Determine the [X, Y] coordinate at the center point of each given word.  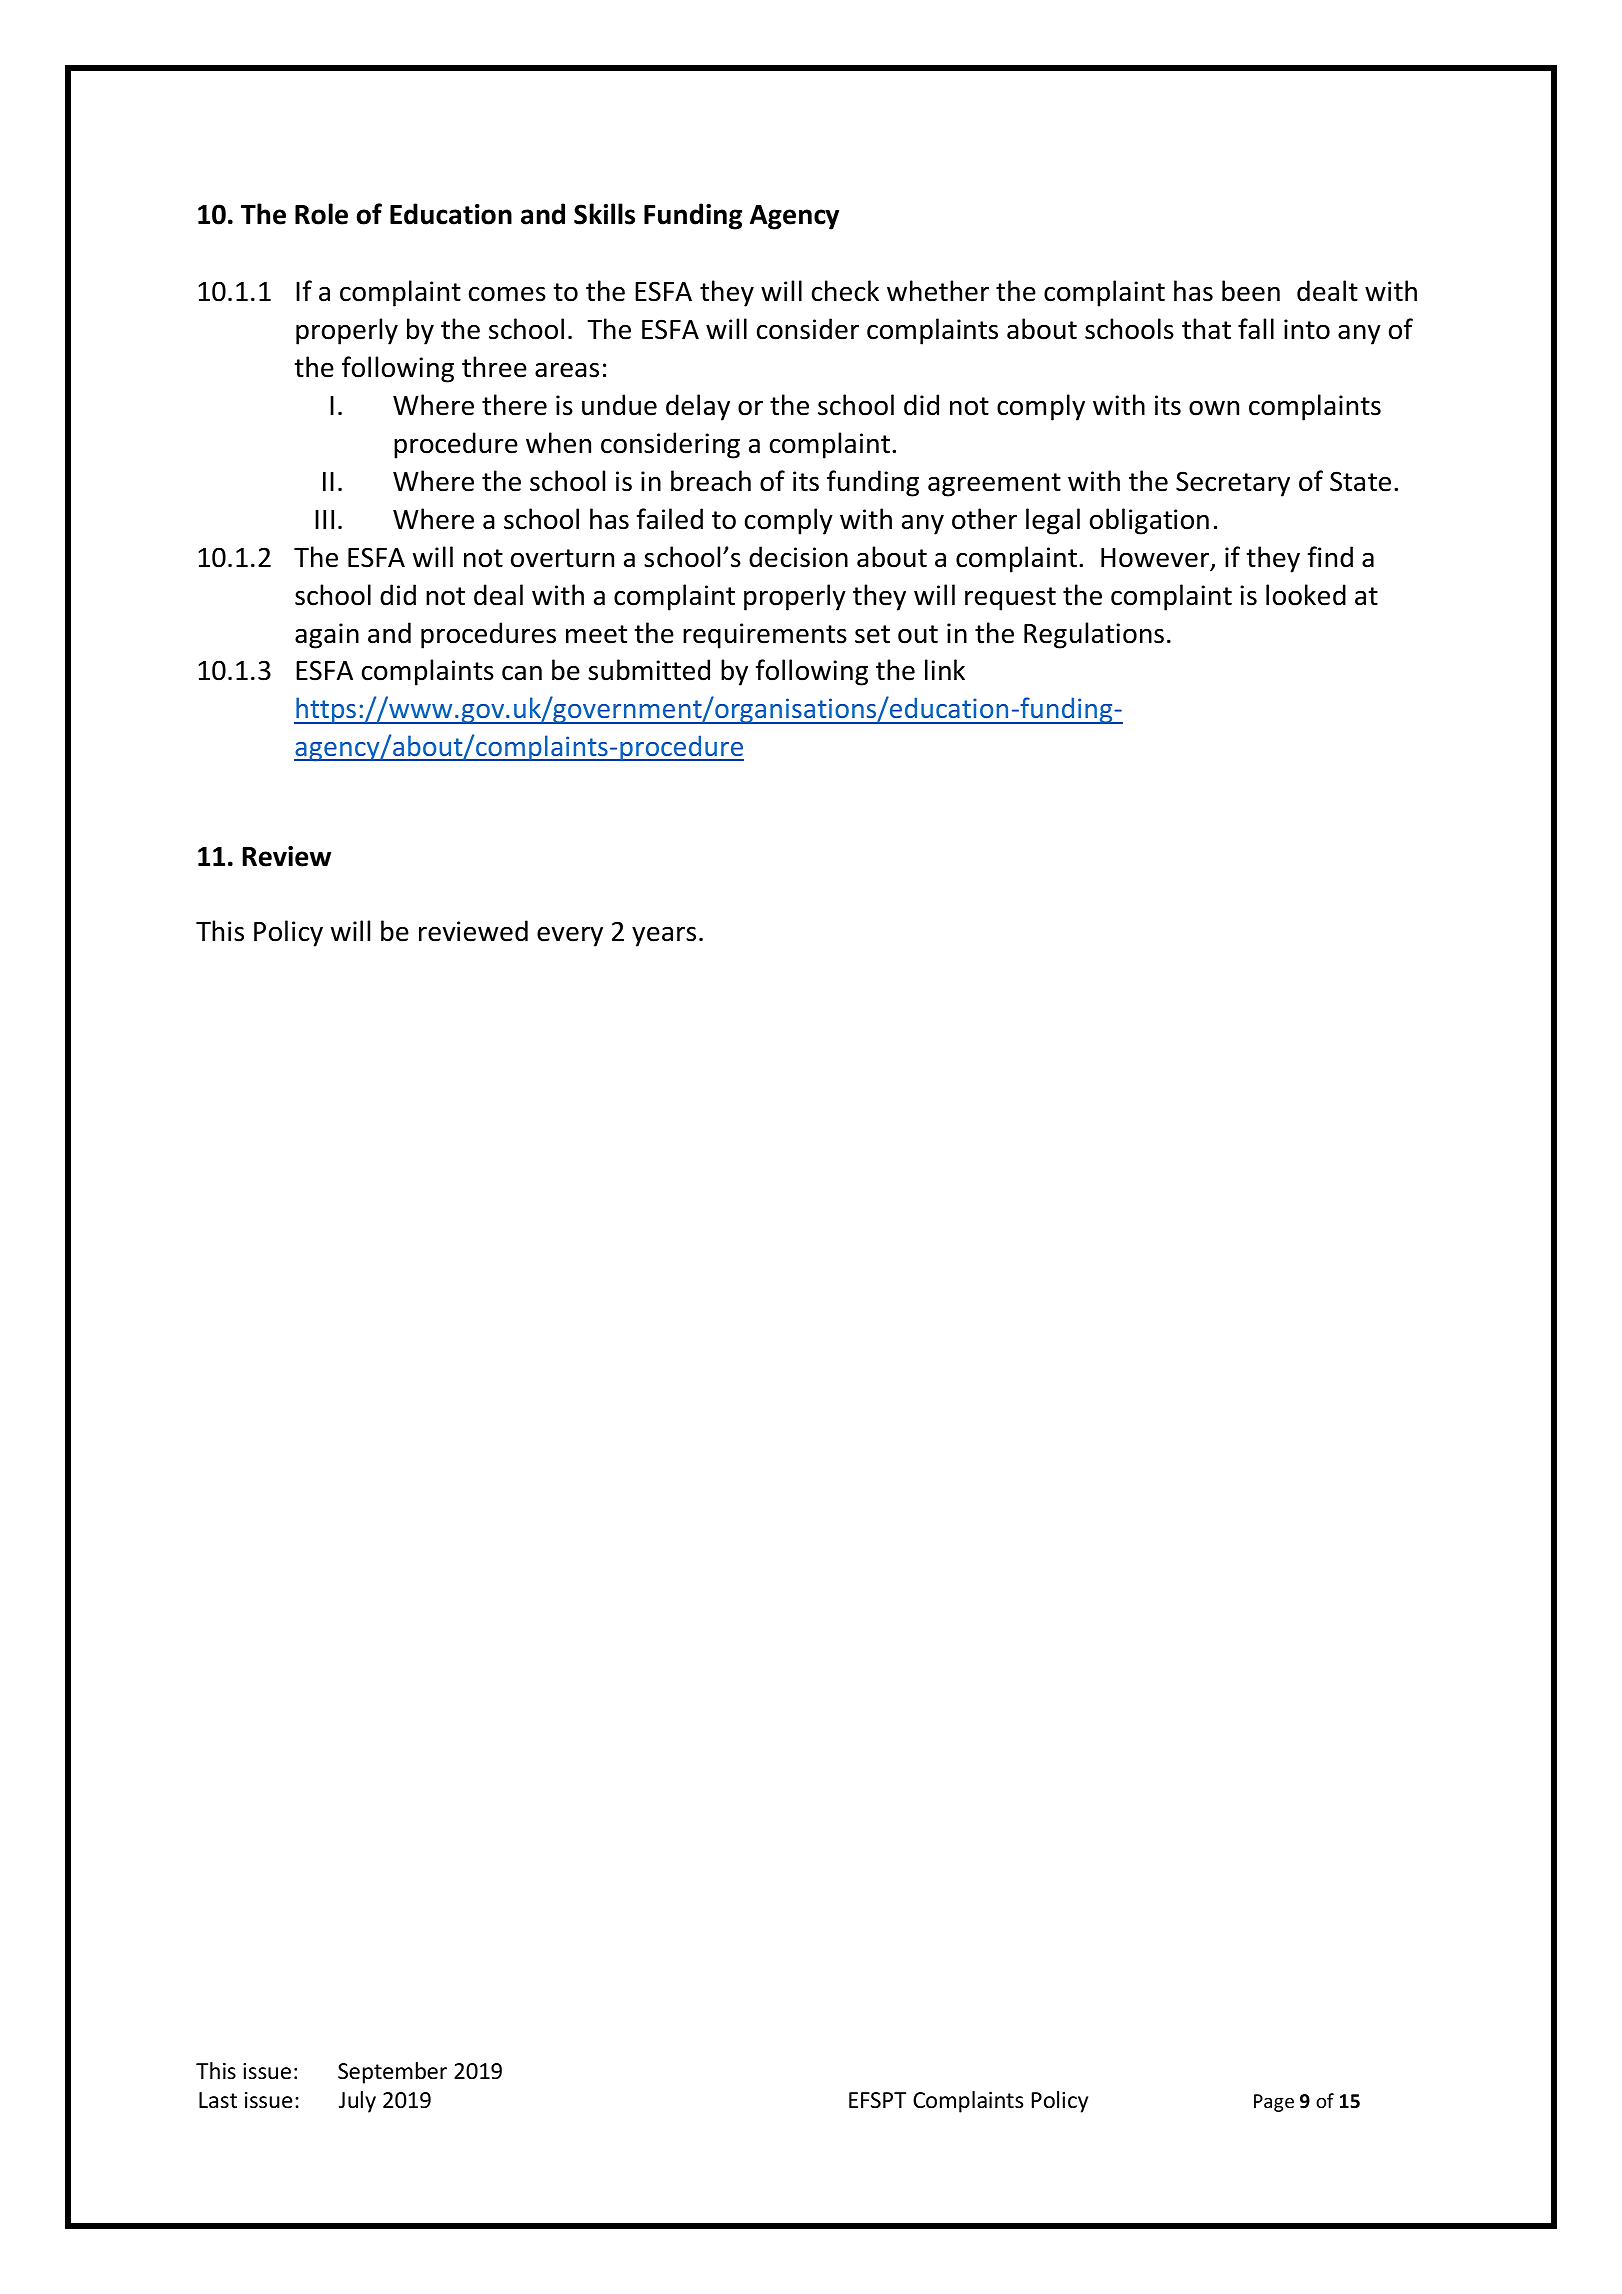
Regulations [1094, 635]
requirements [765, 636]
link [945, 669]
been [1251, 291]
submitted [649, 670]
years [664, 936]
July [357, 2102]
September [392, 2073]
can [522, 673]
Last [218, 2100]
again [327, 636]
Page [1274, 2103]
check [845, 291]
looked [1306, 595]
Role [321, 214]
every [570, 936]
